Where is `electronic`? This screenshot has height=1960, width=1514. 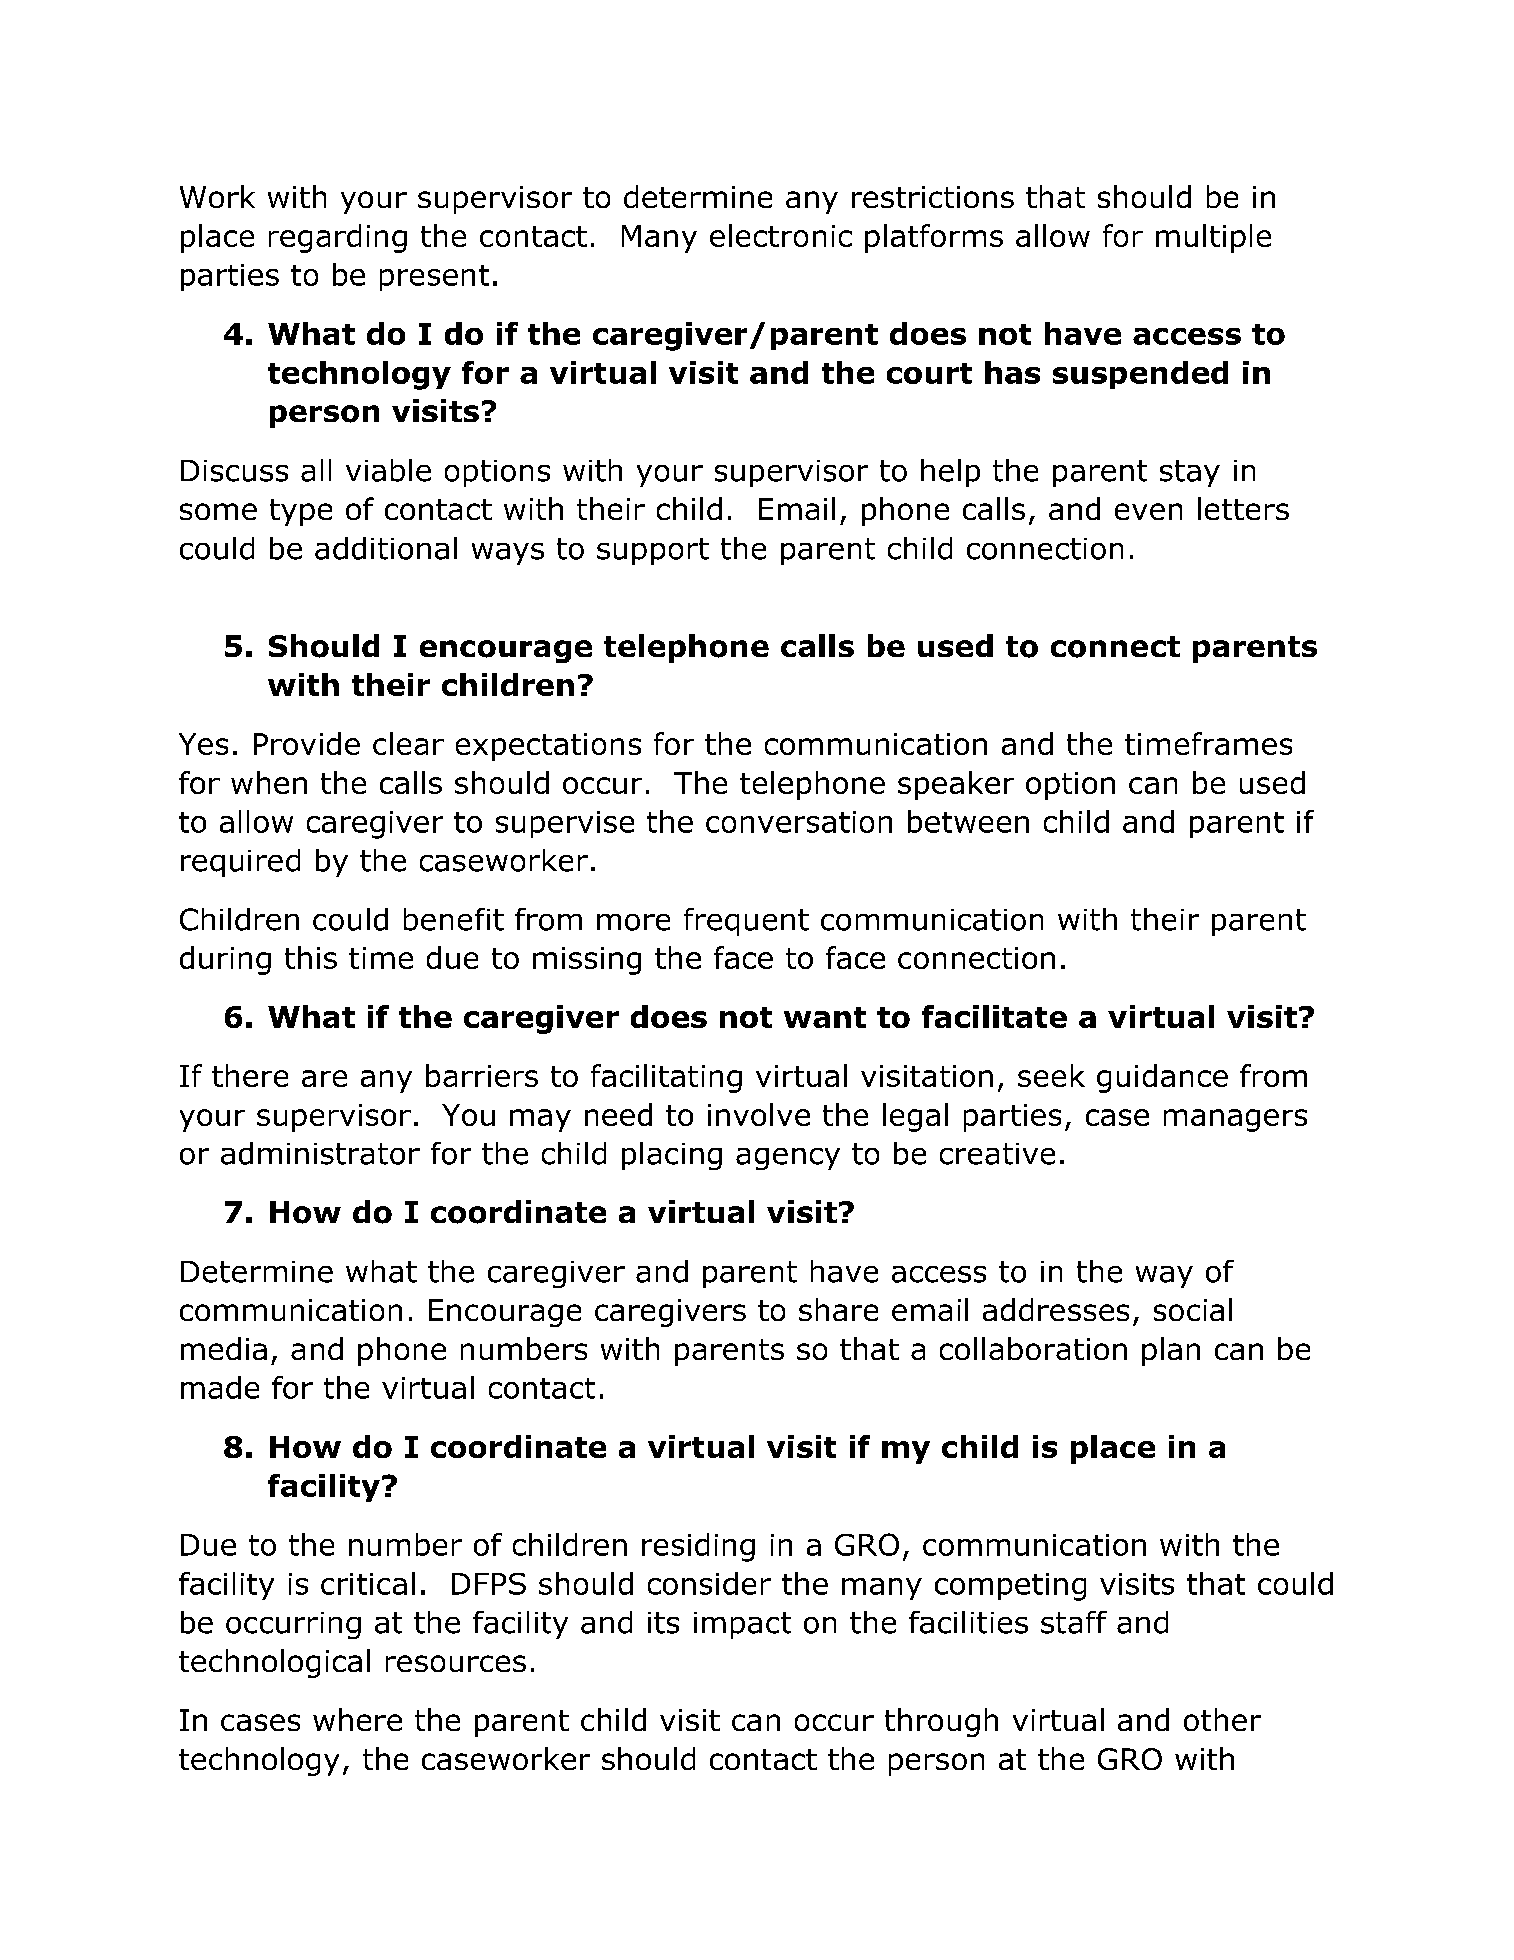
electronic is located at coordinates (781, 235).
